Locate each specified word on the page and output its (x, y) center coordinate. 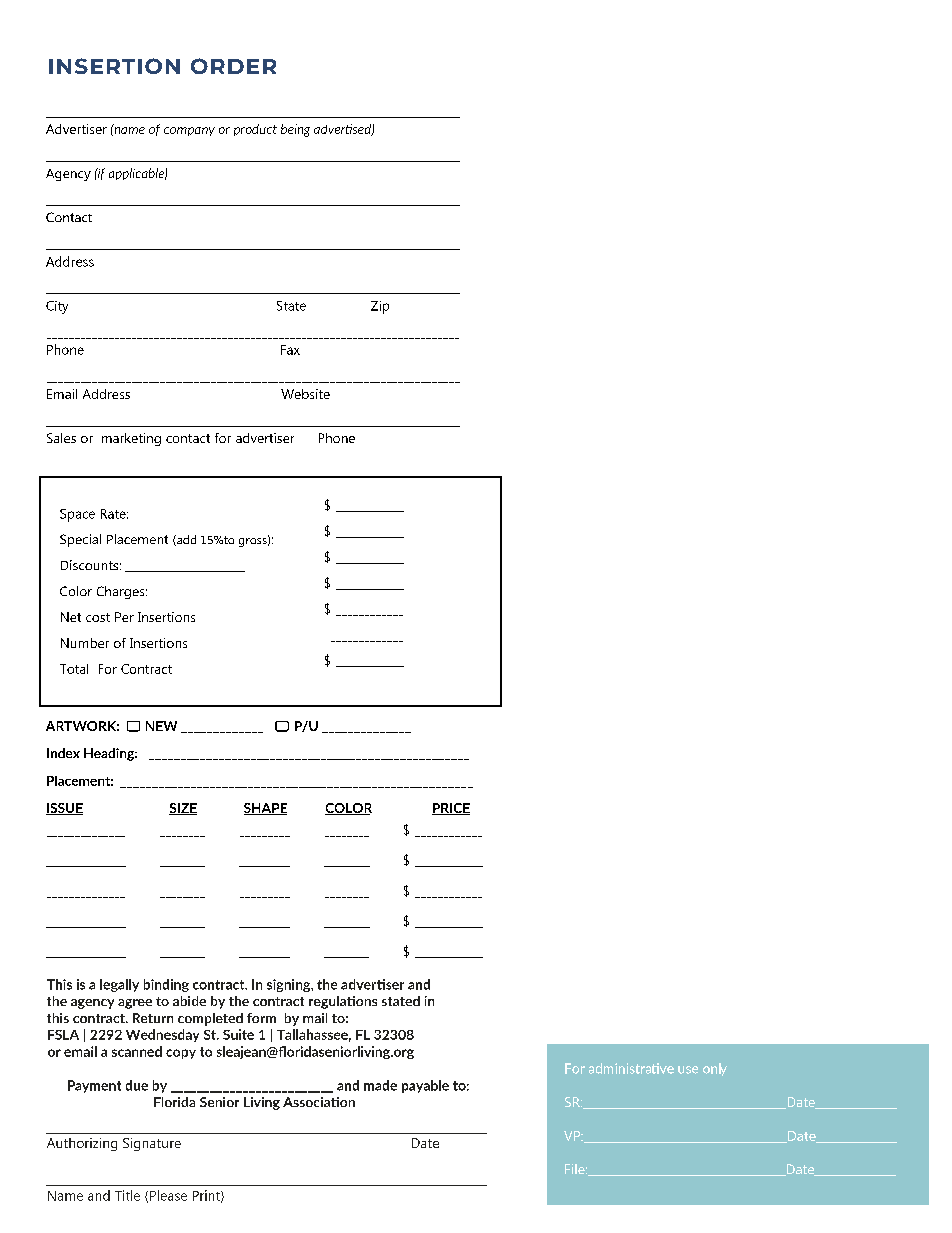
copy (181, 1054)
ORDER (233, 66)
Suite (238, 1034)
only (715, 1069)
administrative (631, 1068)
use (688, 1070)
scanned (137, 1051)
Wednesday (162, 1035)
